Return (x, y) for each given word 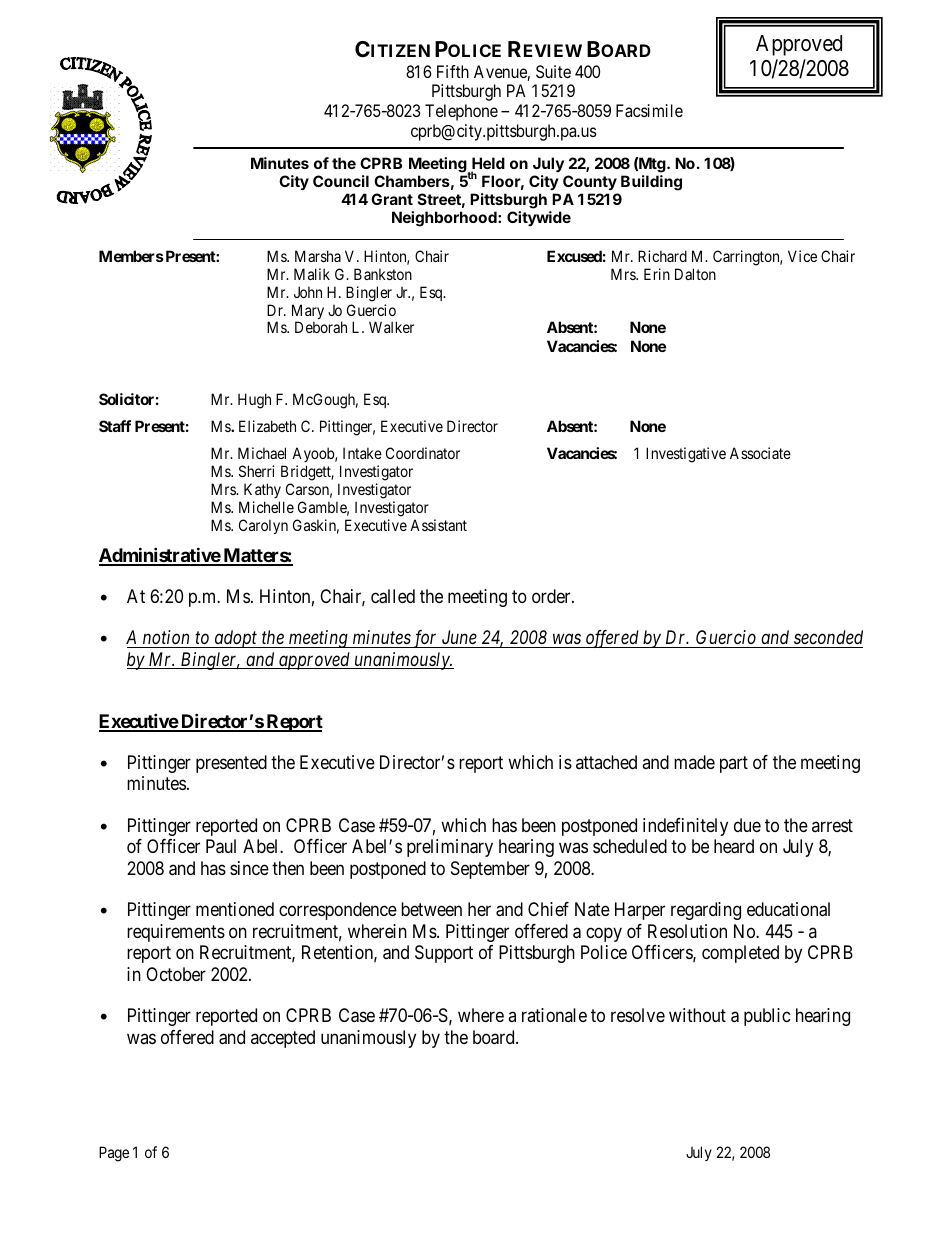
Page (114, 1154)
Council (341, 181)
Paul (221, 846)
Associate (760, 453)
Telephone (461, 112)
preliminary (450, 848)
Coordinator (423, 453)
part (734, 764)
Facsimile (649, 110)
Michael (262, 453)
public (767, 1017)
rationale (554, 1015)
